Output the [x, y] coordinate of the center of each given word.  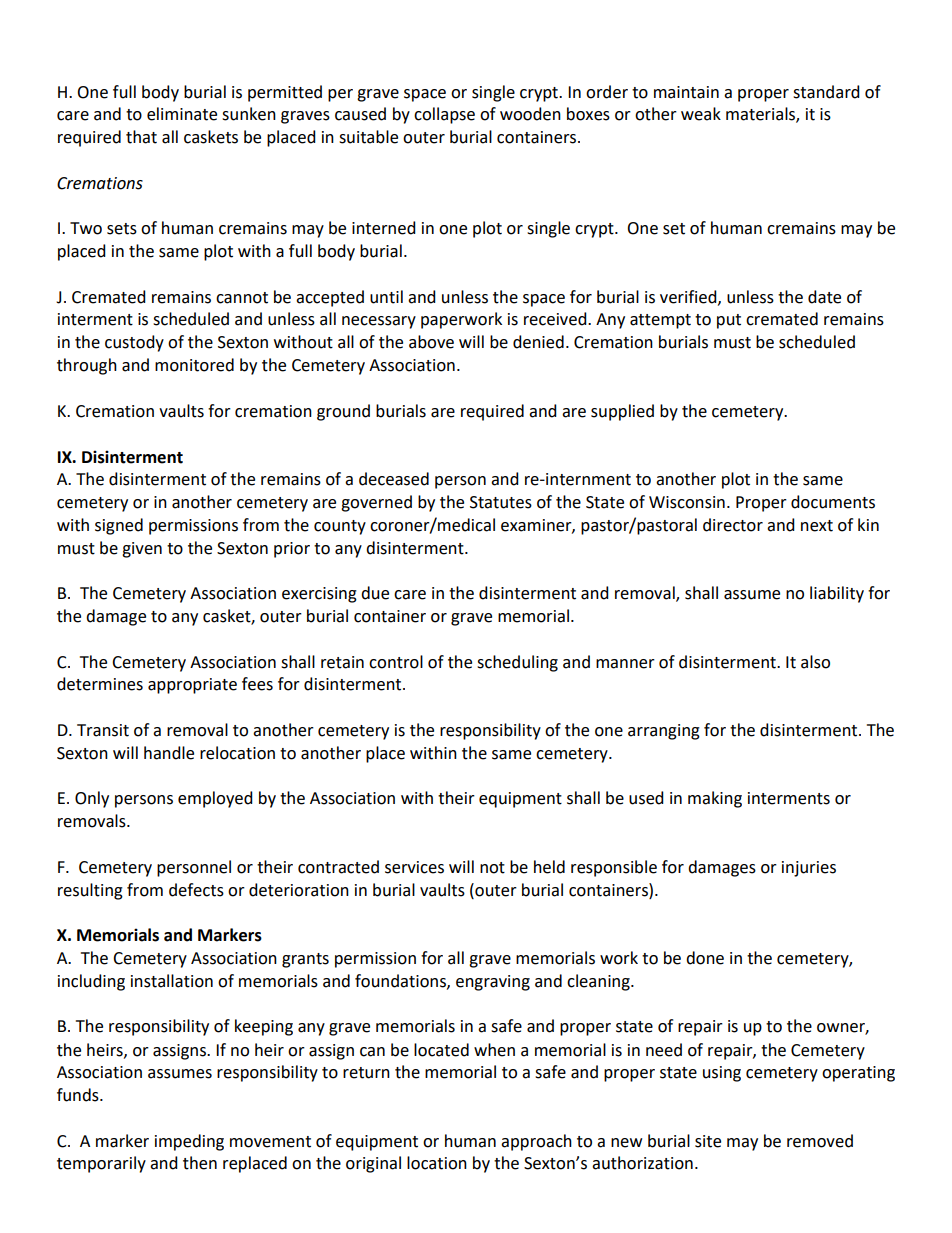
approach [536, 1142]
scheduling [517, 663]
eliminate [182, 114]
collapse [444, 115]
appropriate [192, 686]
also [815, 662]
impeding [189, 1142]
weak [701, 114]
